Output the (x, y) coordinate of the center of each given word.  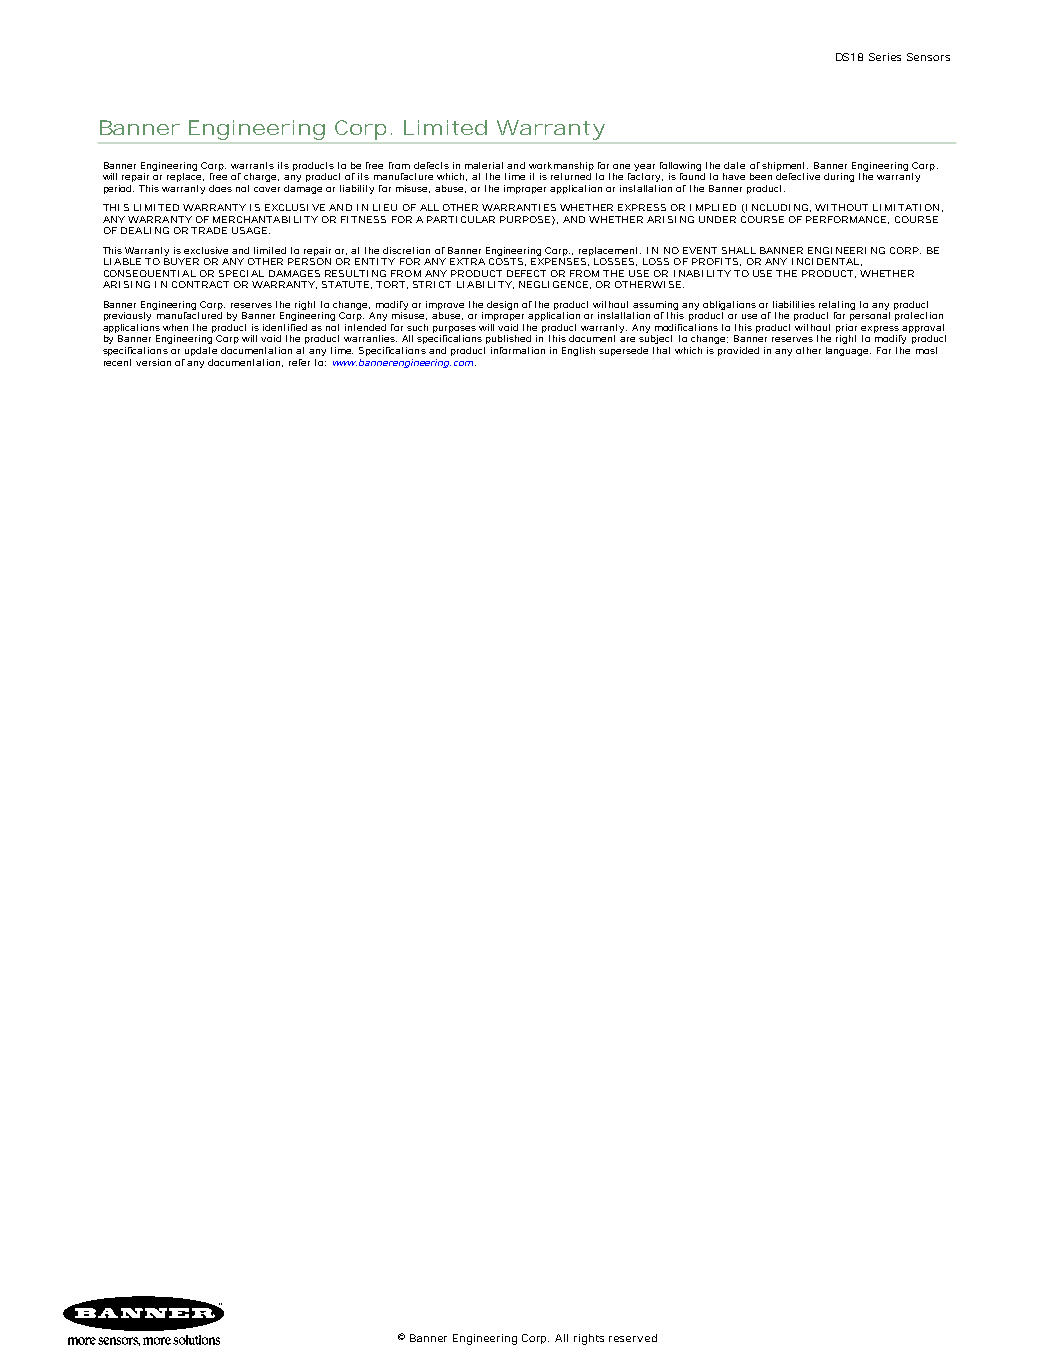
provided (738, 351)
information (518, 350)
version (153, 362)
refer (299, 362)
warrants (252, 165)
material (484, 165)
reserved (633, 1338)
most (926, 350)
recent (117, 362)
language (848, 351)
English (578, 351)
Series (885, 57)
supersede (623, 351)
